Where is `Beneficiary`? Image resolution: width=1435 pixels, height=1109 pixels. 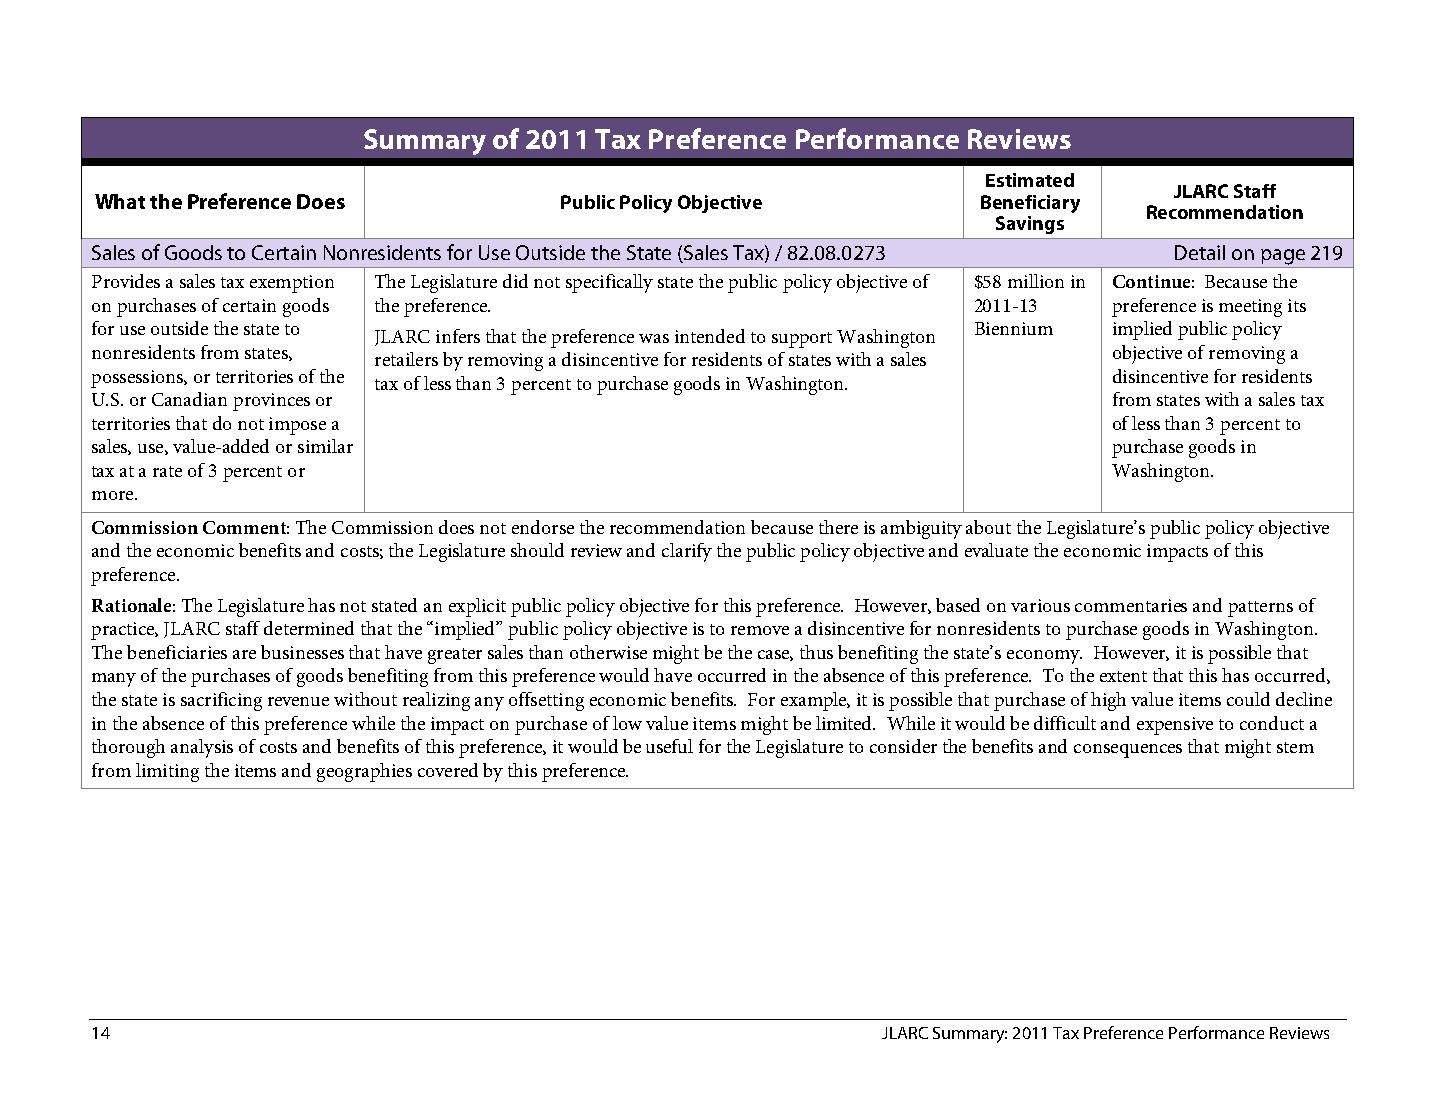
Beneficiary is located at coordinates (1030, 204).
